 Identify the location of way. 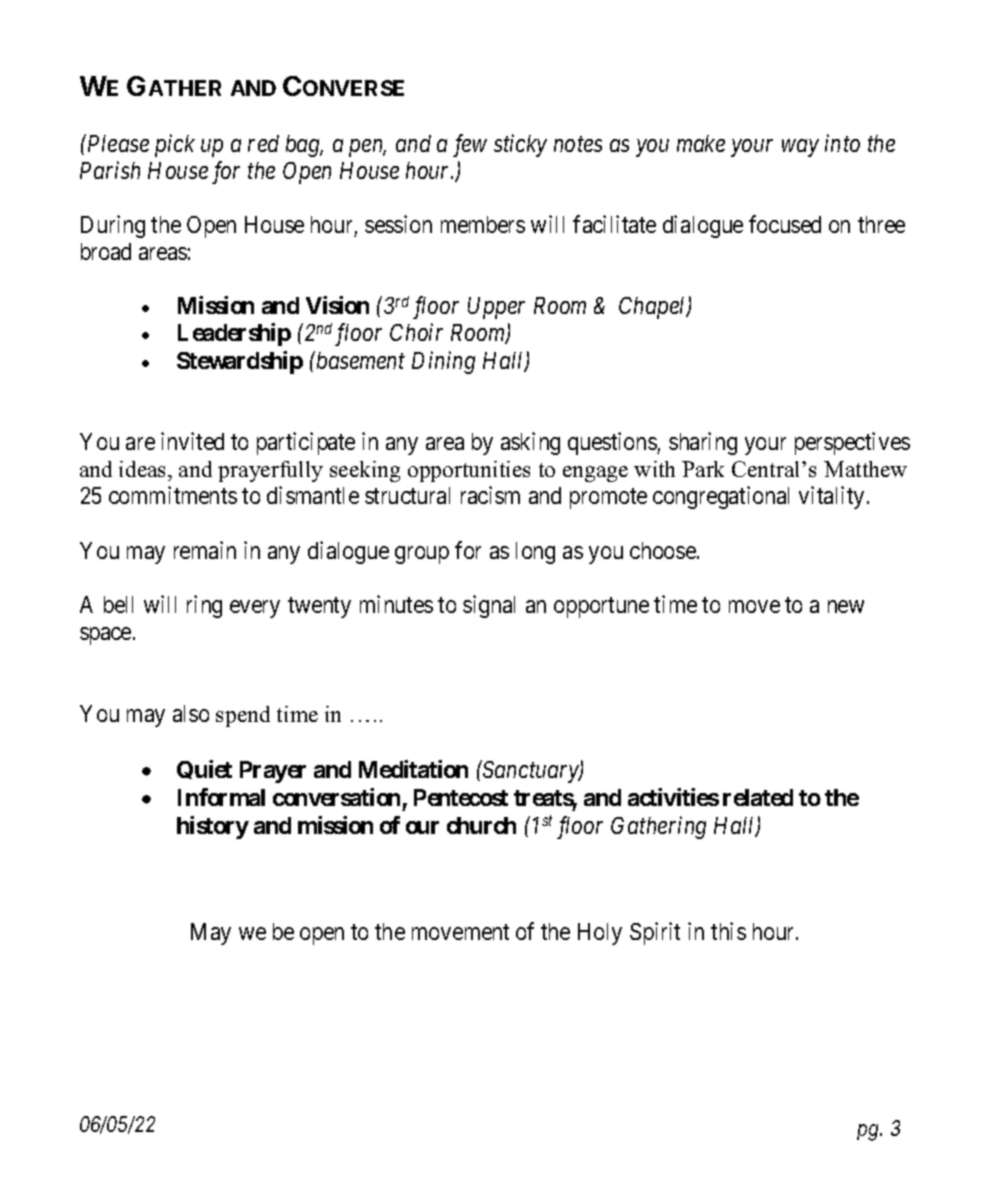
(800, 148).
